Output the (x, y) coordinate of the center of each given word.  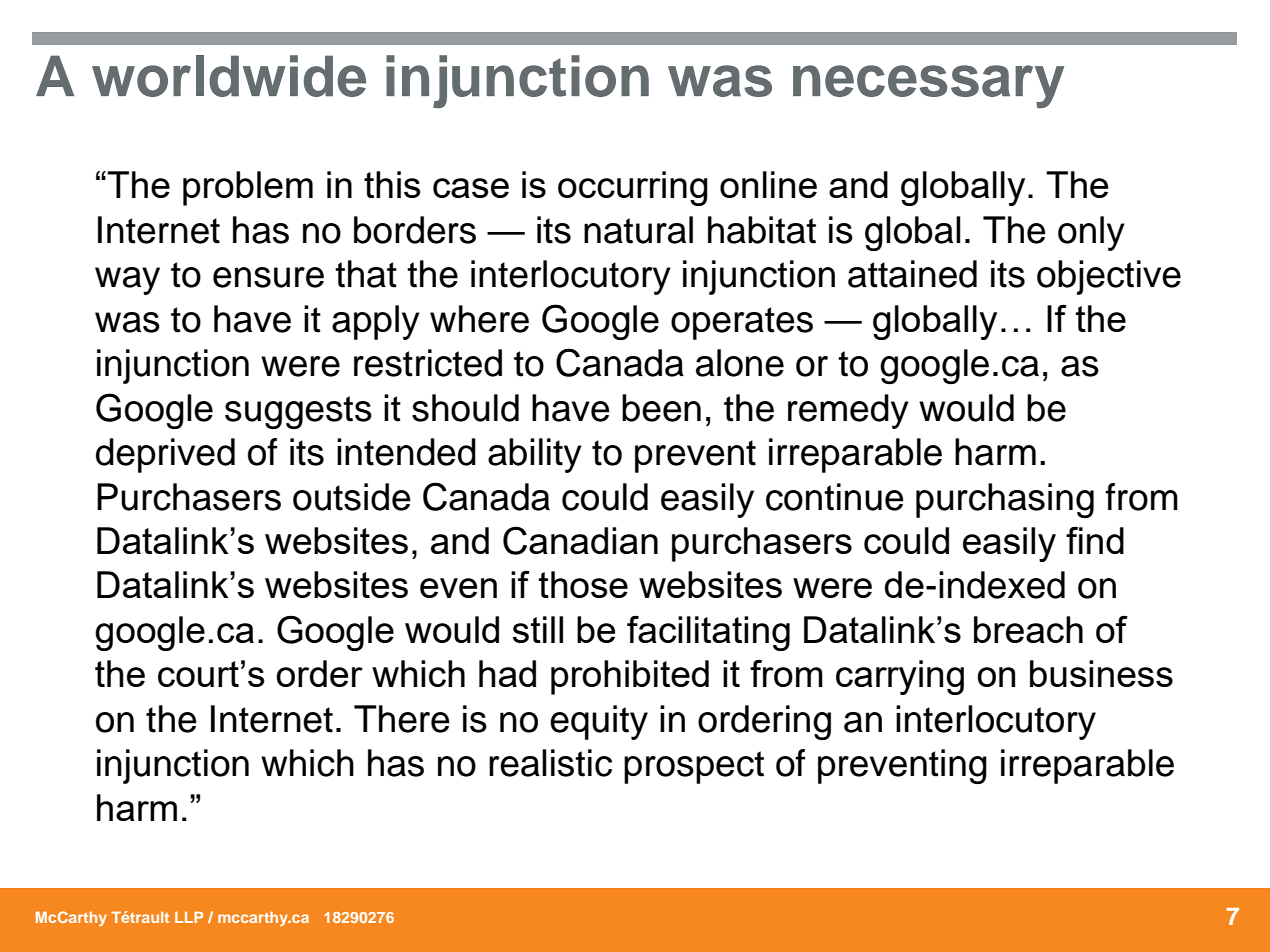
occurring (633, 188)
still (537, 629)
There (402, 719)
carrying (900, 677)
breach (1028, 629)
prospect (694, 767)
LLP (189, 917)
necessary (928, 86)
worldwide (229, 76)
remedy (848, 411)
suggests (298, 412)
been (661, 408)
